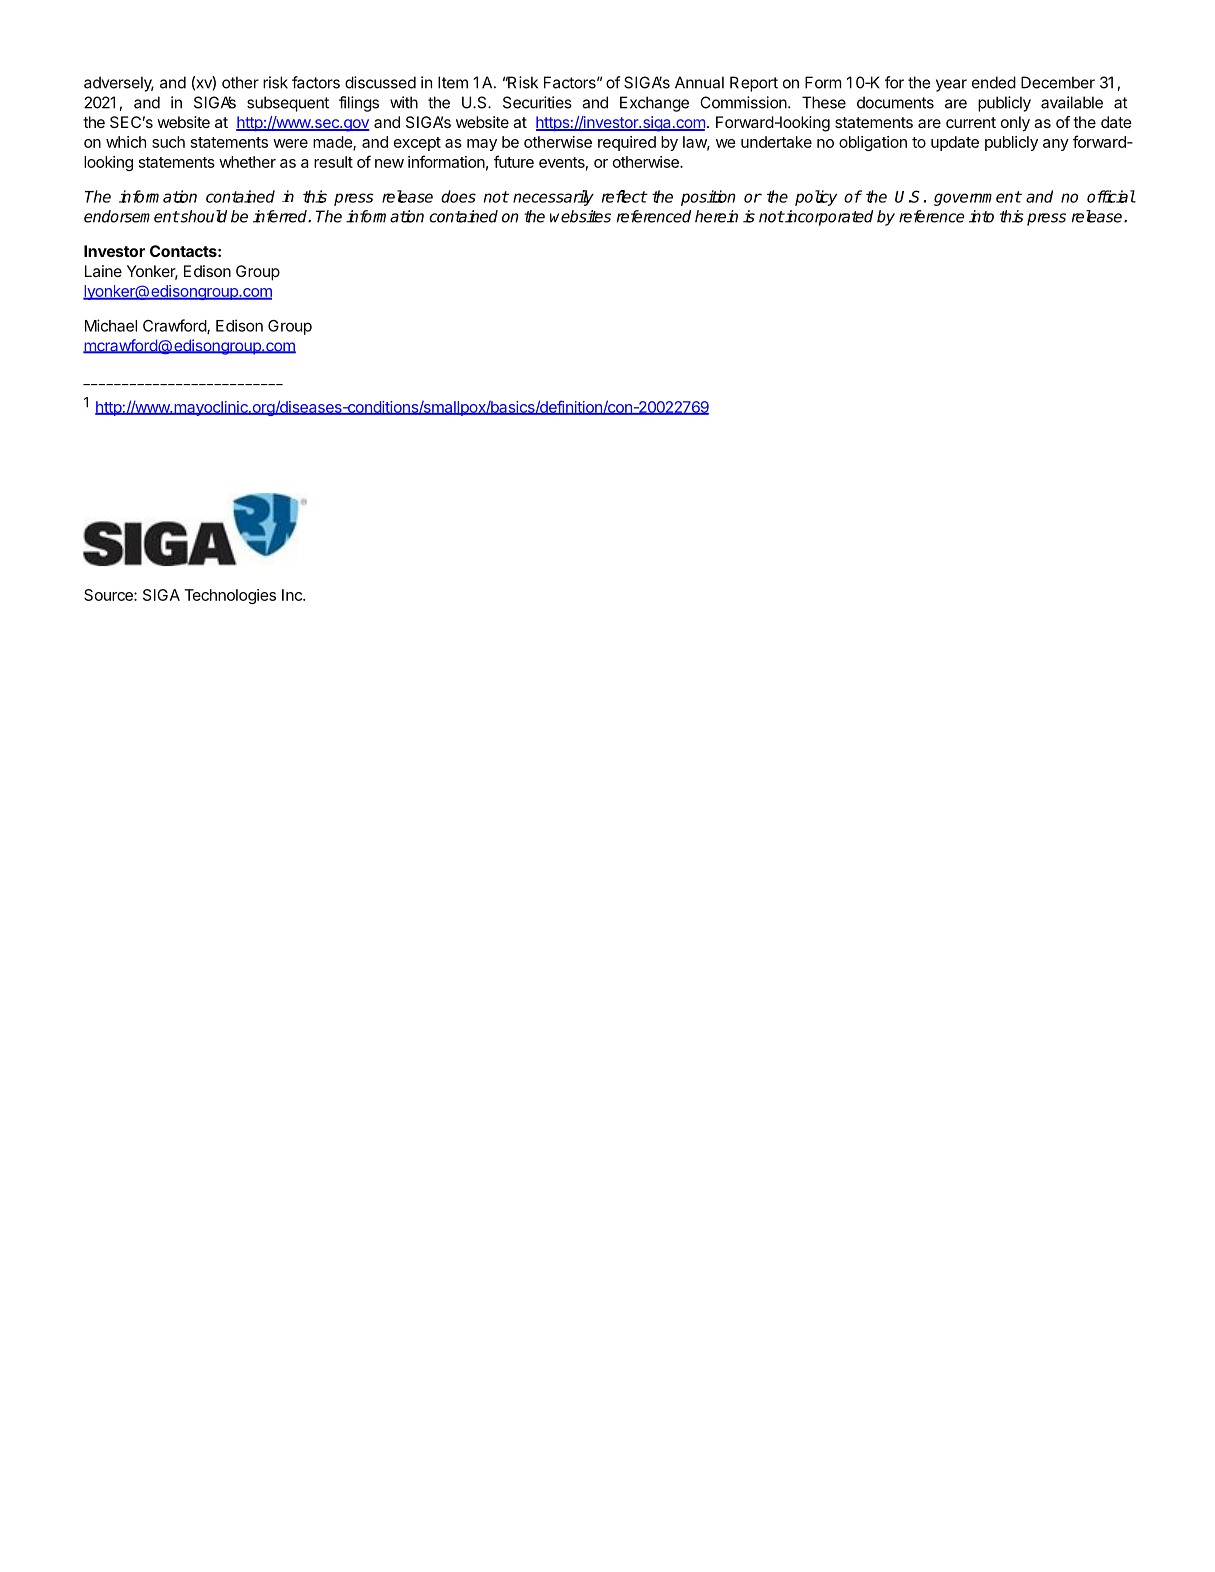 This screenshot has height=1572, width=1215. Describe the element at coordinates (537, 102) in the screenshot. I see `Securities` at that location.
